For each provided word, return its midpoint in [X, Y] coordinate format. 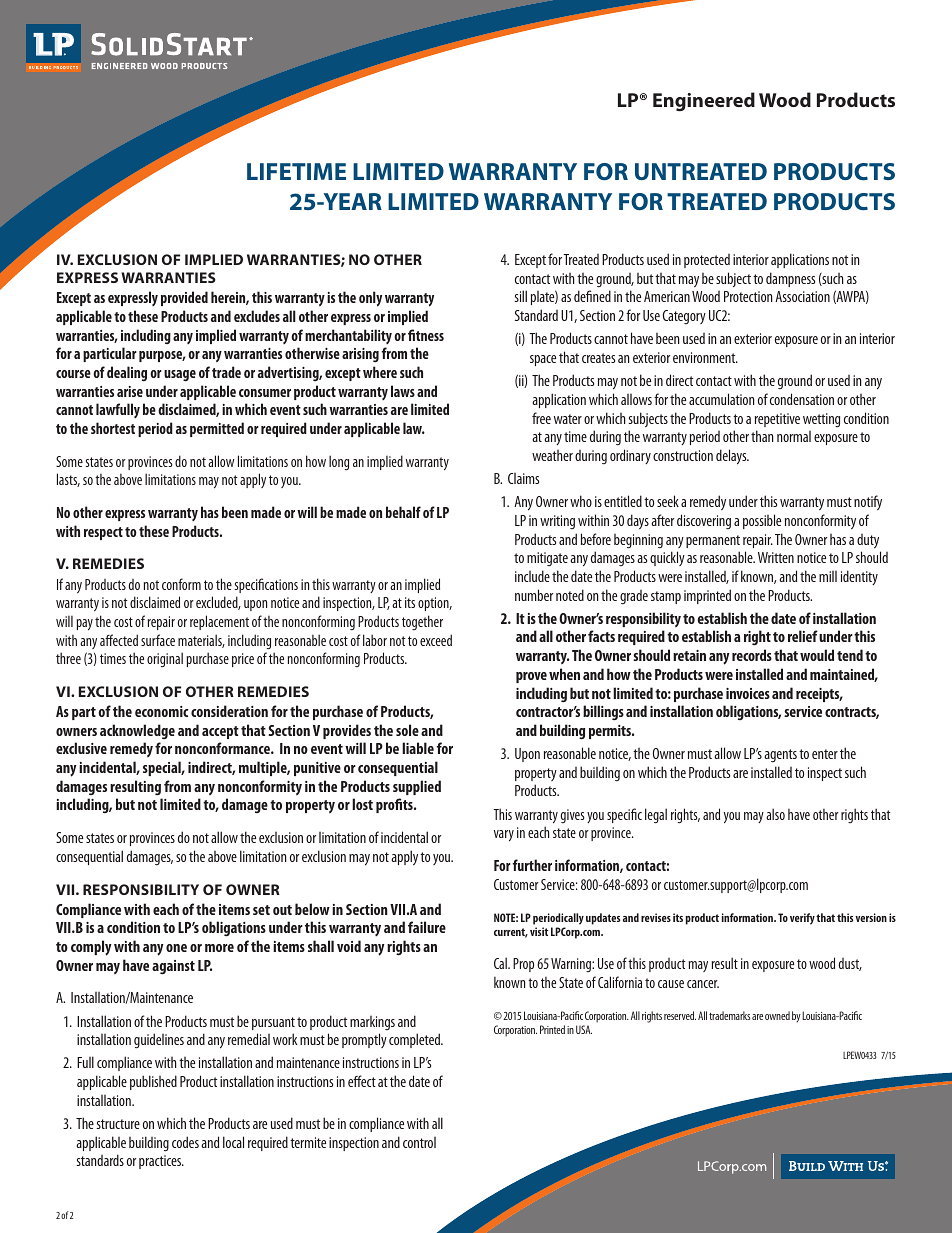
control [419, 1142]
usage [180, 376]
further [532, 865]
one [176, 948]
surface [158, 640]
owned [777, 1015]
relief [803, 636]
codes [185, 1142]
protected [707, 261]
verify [802, 919]
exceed [436, 640]
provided [184, 298]
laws [403, 391]
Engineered [704, 101]
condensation [802, 399]
